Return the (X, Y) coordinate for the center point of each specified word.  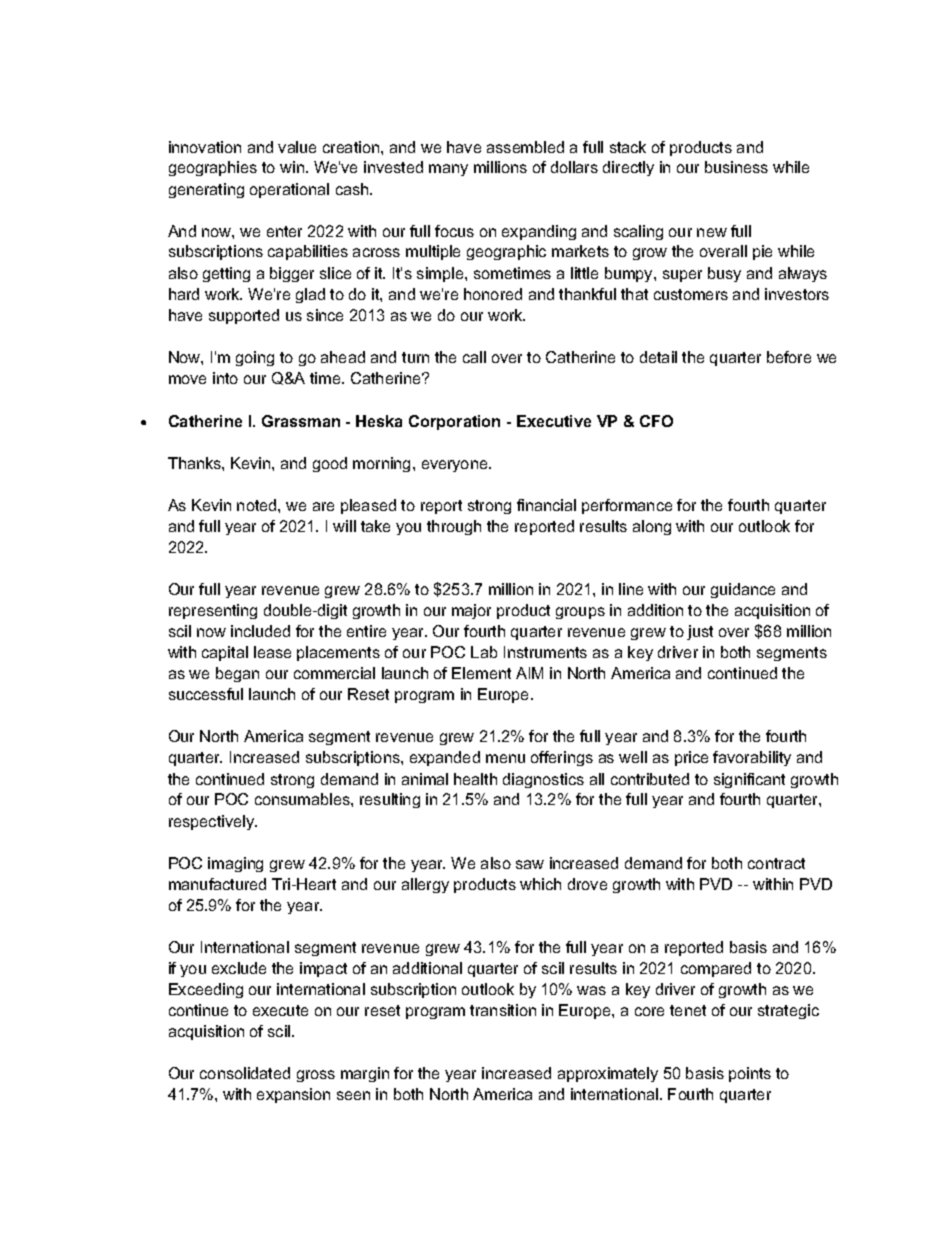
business (736, 167)
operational (289, 190)
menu (505, 758)
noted (258, 505)
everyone (456, 466)
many (448, 170)
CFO (656, 421)
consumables (303, 799)
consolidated (245, 1073)
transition (503, 1010)
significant (749, 780)
